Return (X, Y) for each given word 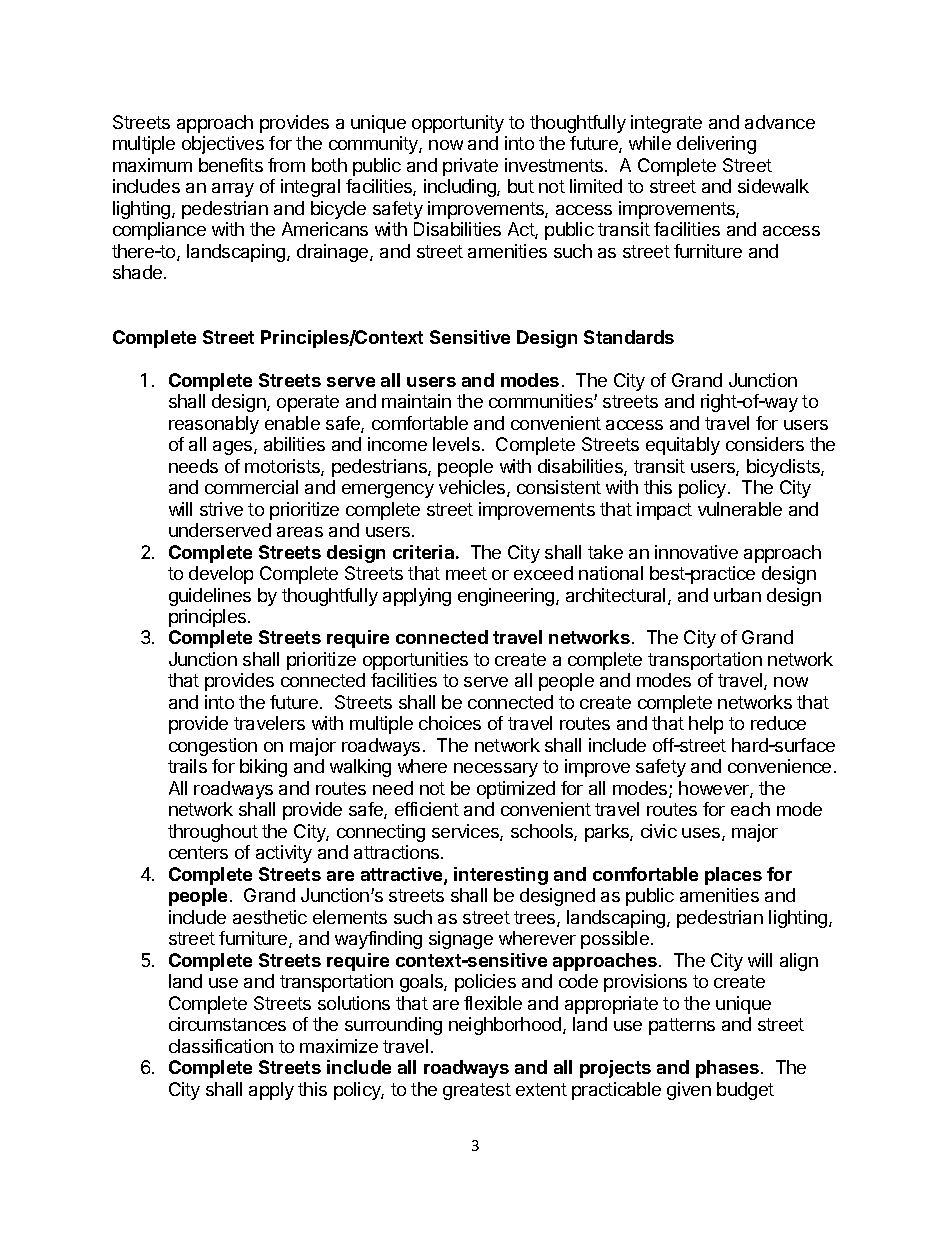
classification (221, 1046)
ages (234, 448)
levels (456, 444)
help (706, 725)
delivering (716, 145)
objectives (223, 145)
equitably (683, 446)
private (470, 167)
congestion (213, 747)
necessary (496, 770)
